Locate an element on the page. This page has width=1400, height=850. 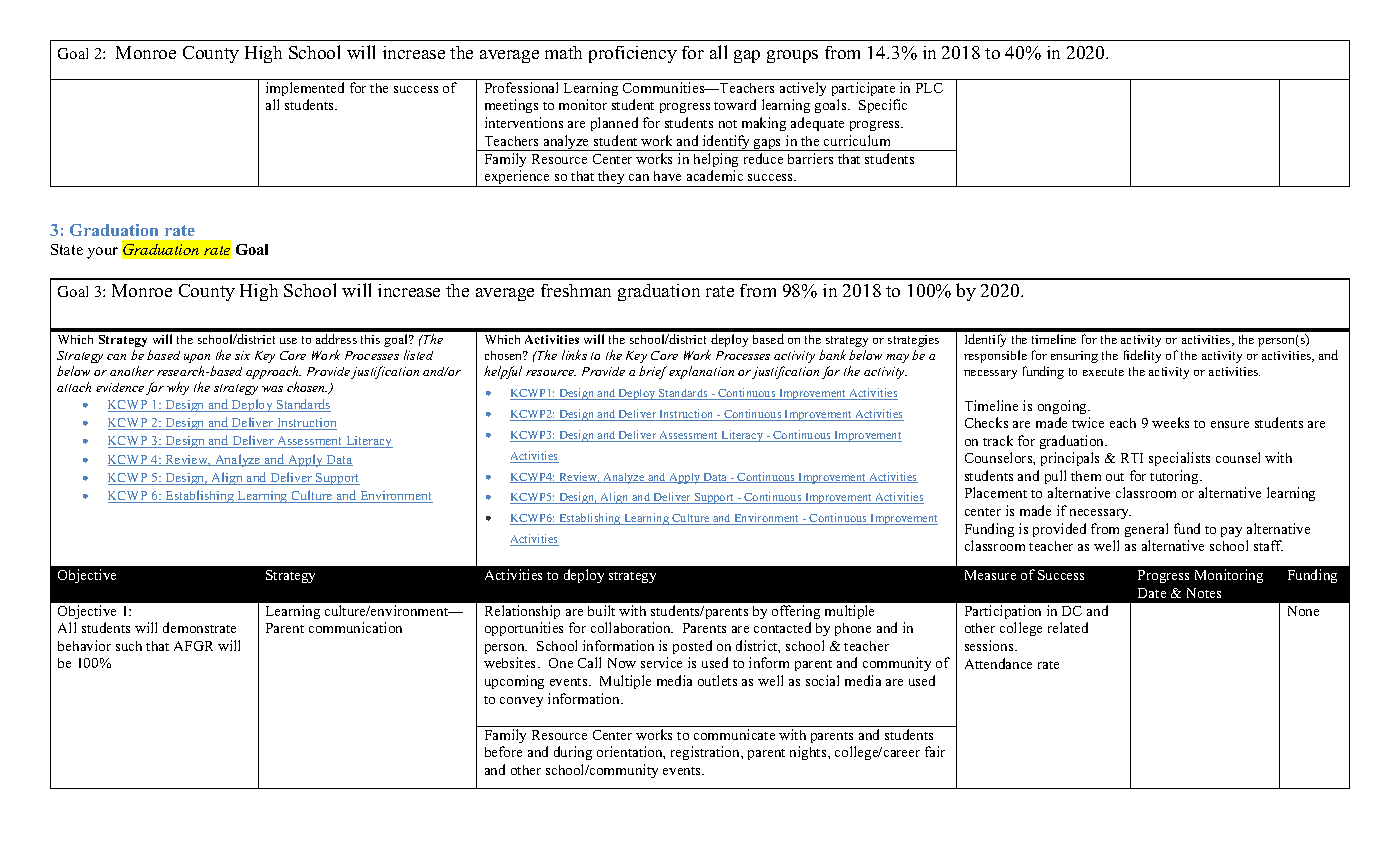
proficiency is located at coordinates (633, 54).
